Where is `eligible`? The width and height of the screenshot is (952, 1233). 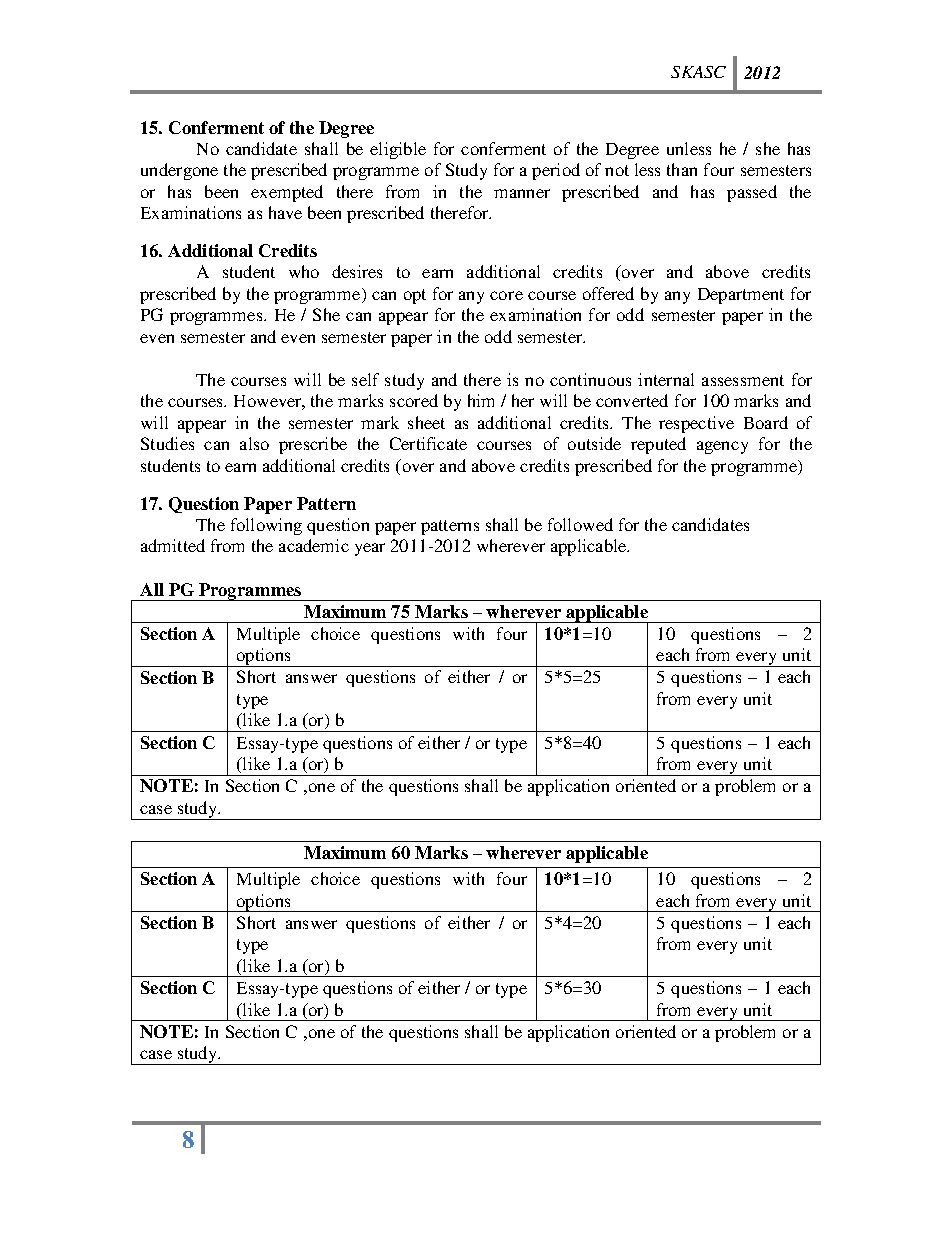 eligible is located at coordinates (398, 150).
